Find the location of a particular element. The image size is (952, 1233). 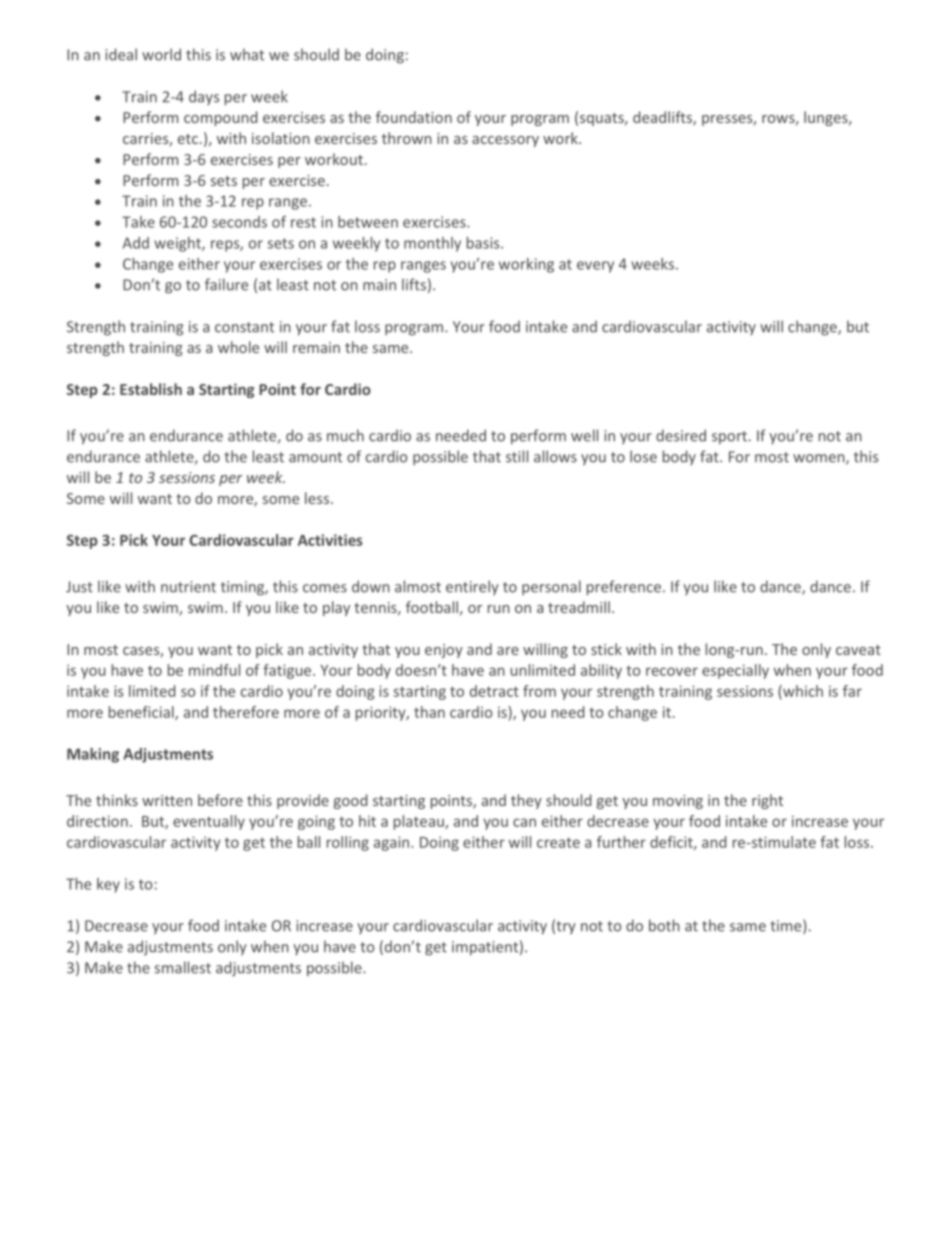

sport is located at coordinates (729, 438).
